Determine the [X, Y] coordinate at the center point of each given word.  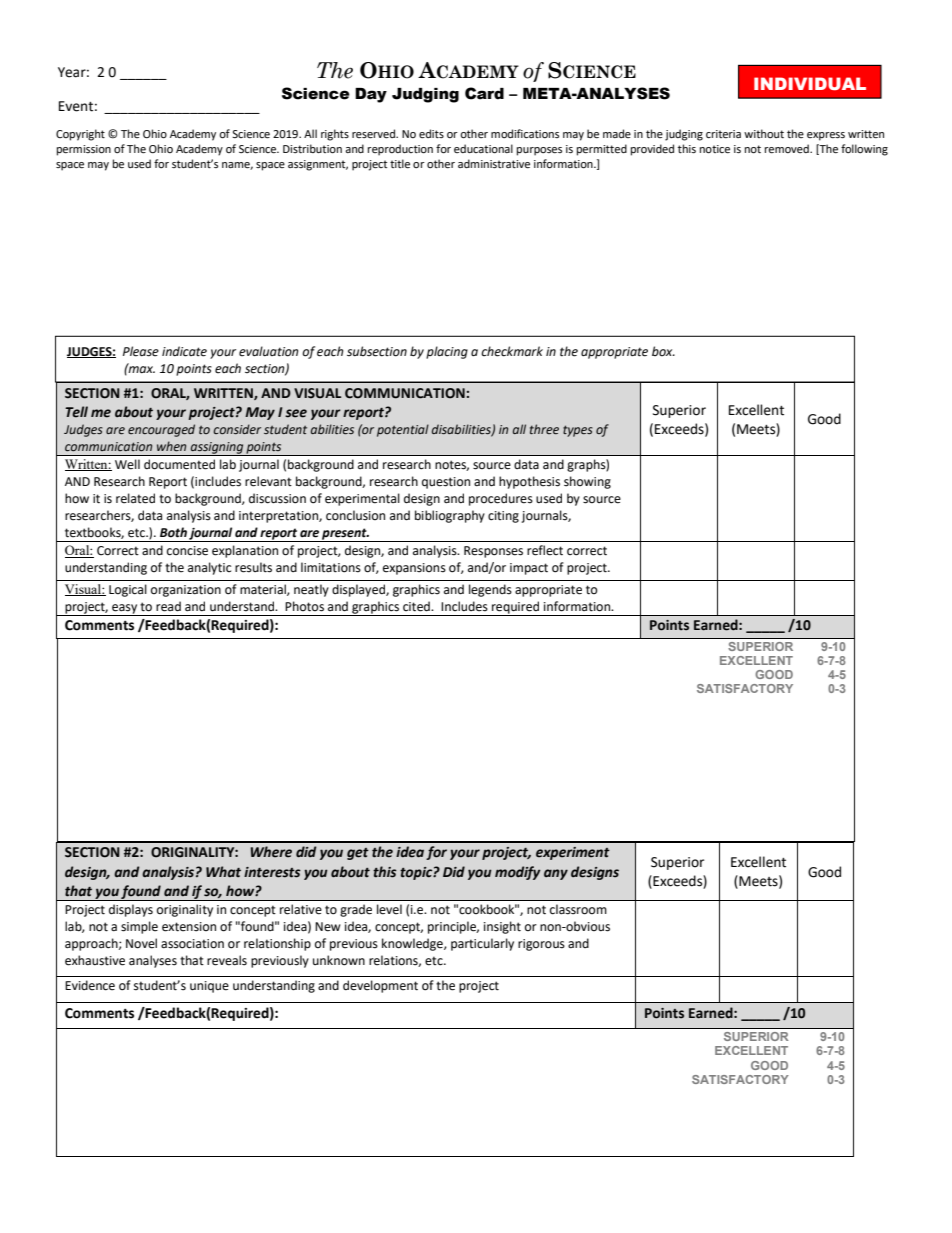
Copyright [80, 135]
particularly [482, 944]
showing [587, 482]
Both [173, 532]
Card [484, 93]
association [192, 944]
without [764, 133]
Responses [493, 552]
